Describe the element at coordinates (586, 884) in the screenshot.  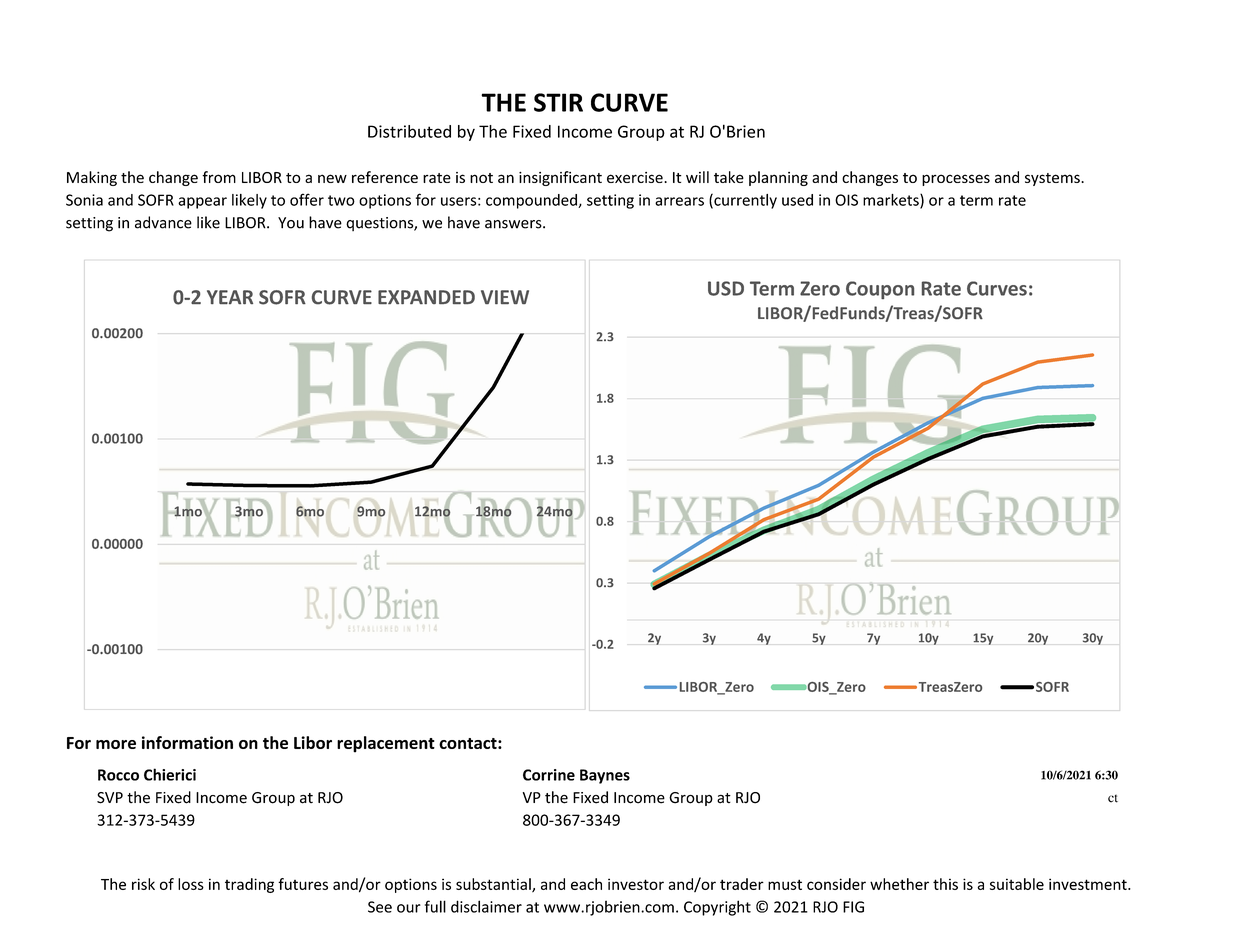
I see `each` at that location.
